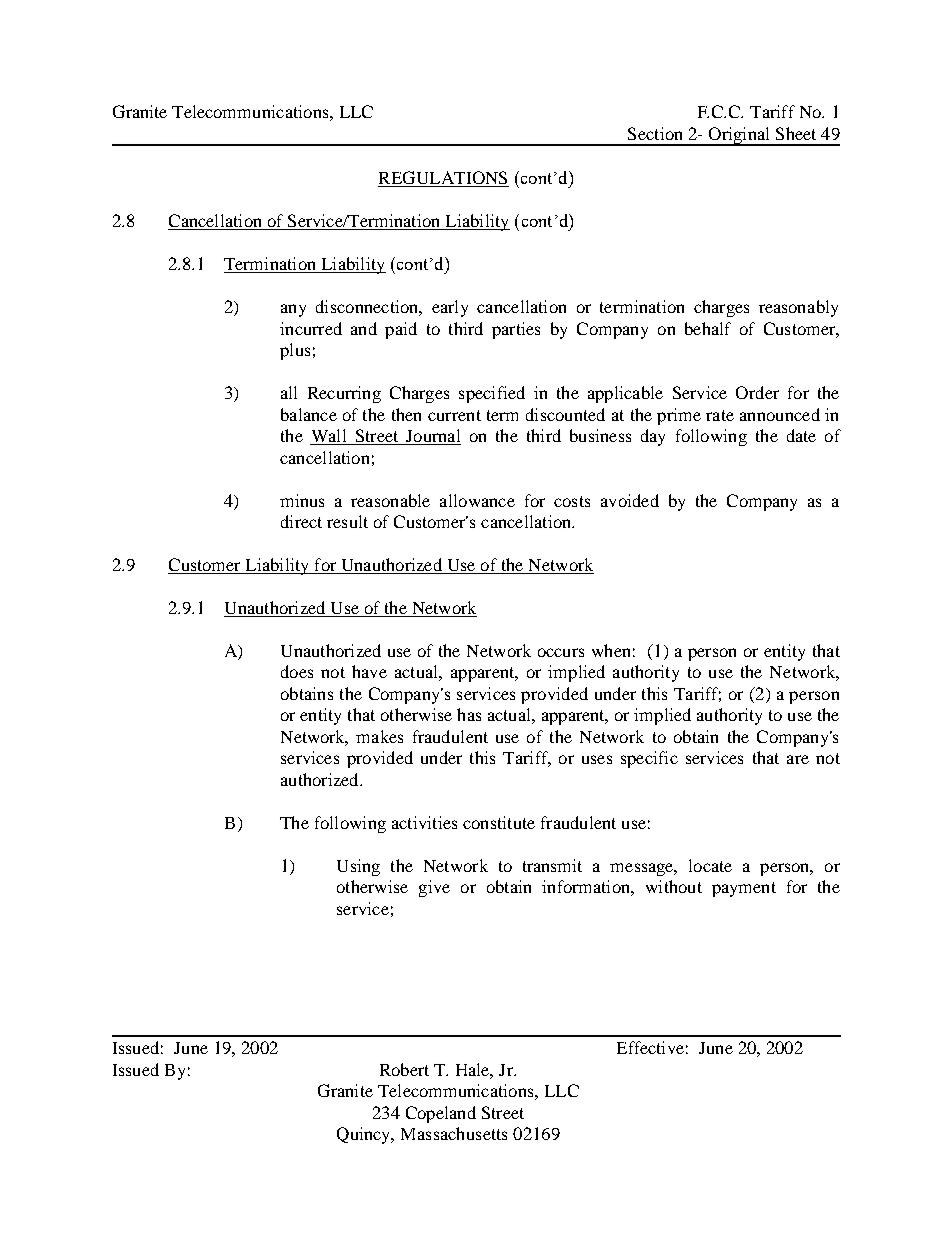 The image size is (952, 1233). What do you see at coordinates (443, 179) in the document?
I see `REGULATIONS` at bounding box center [443, 179].
